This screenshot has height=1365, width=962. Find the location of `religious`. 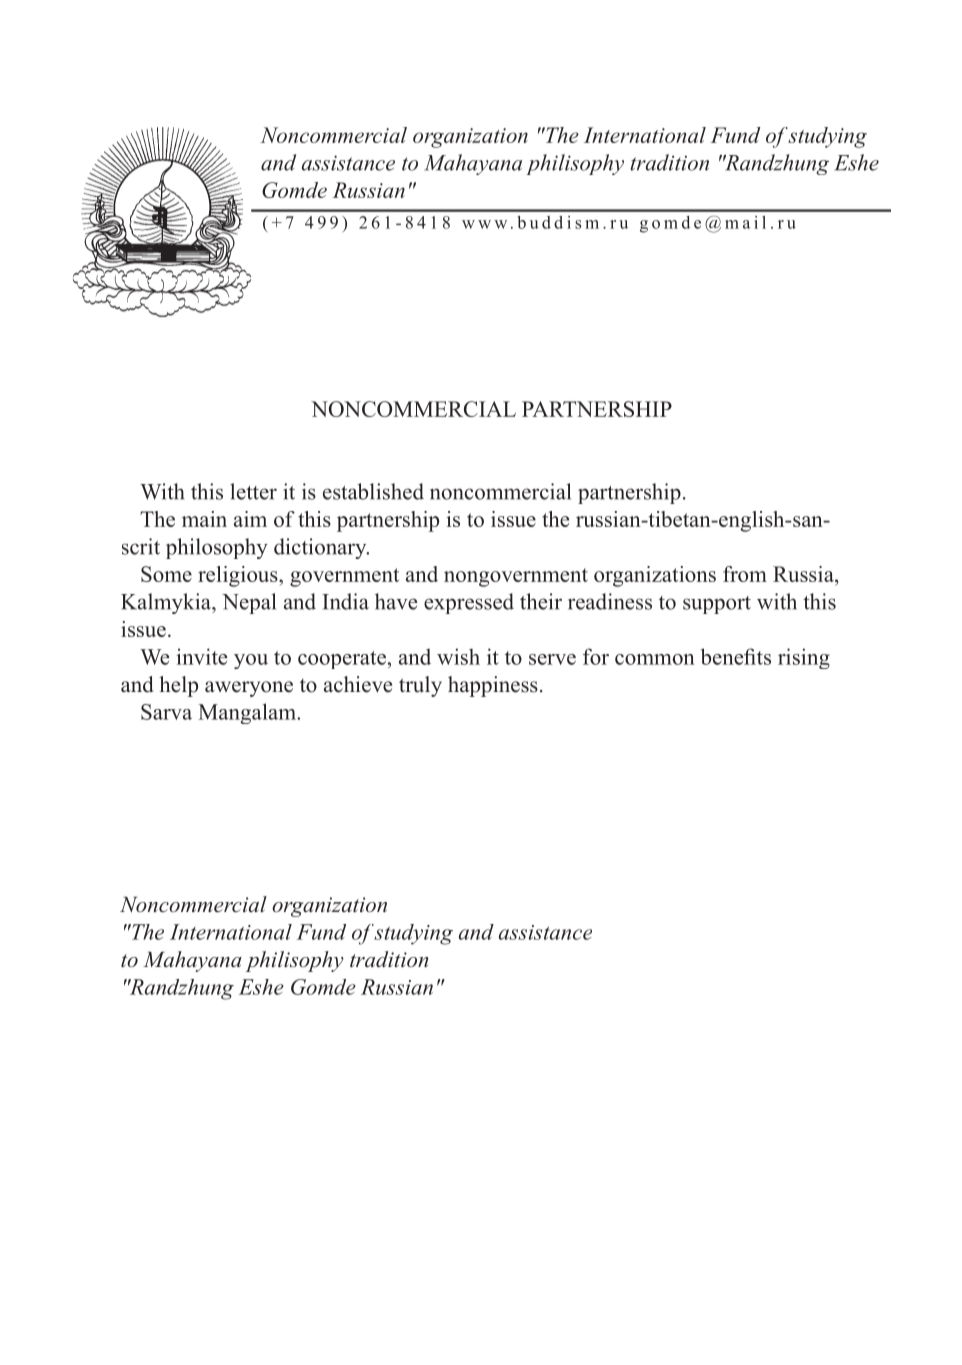

religious is located at coordinates (239, 576).
